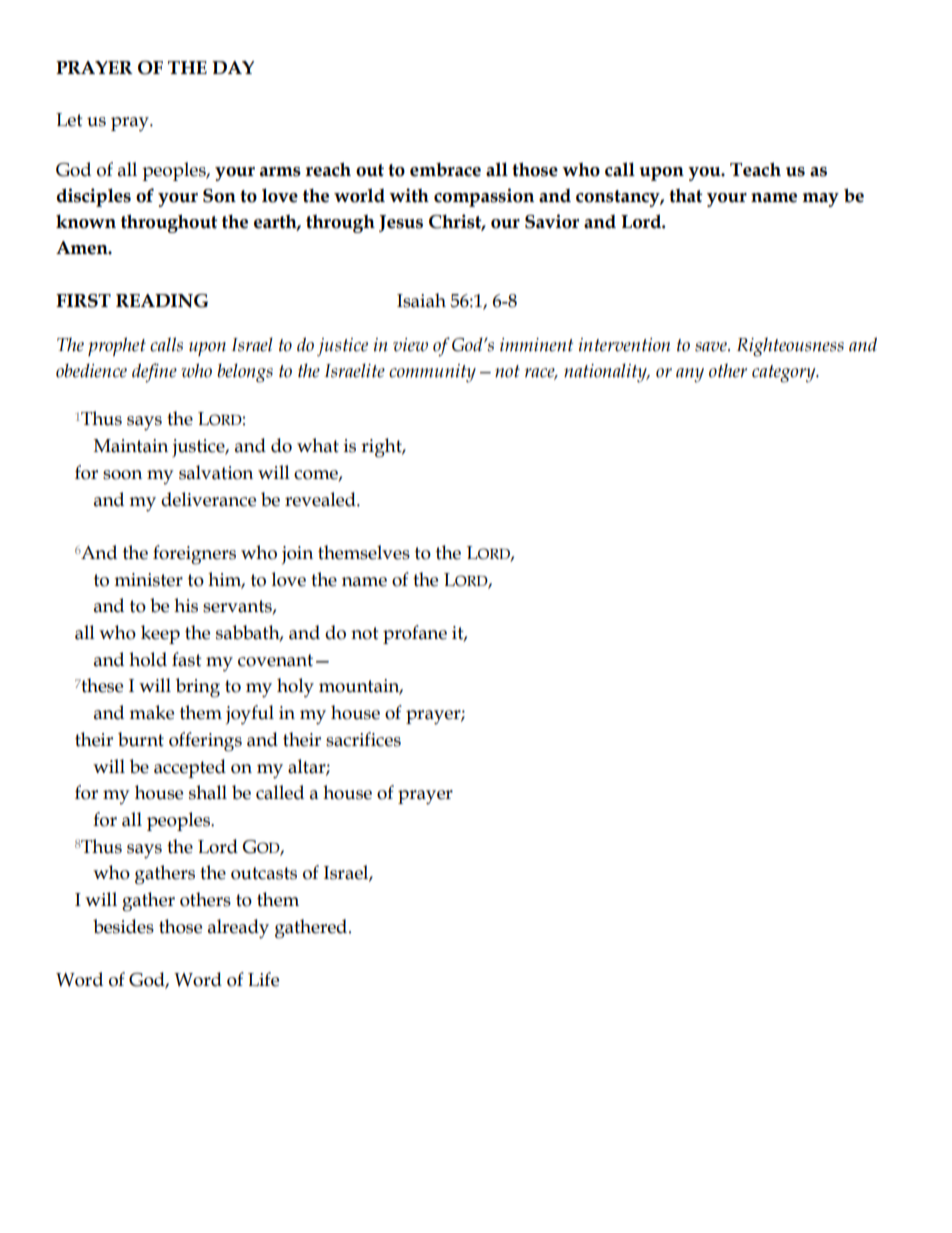  What do you see at coordinates (690, 375) in the screenshot?
I see `any` at bounding box center [690, 375].
